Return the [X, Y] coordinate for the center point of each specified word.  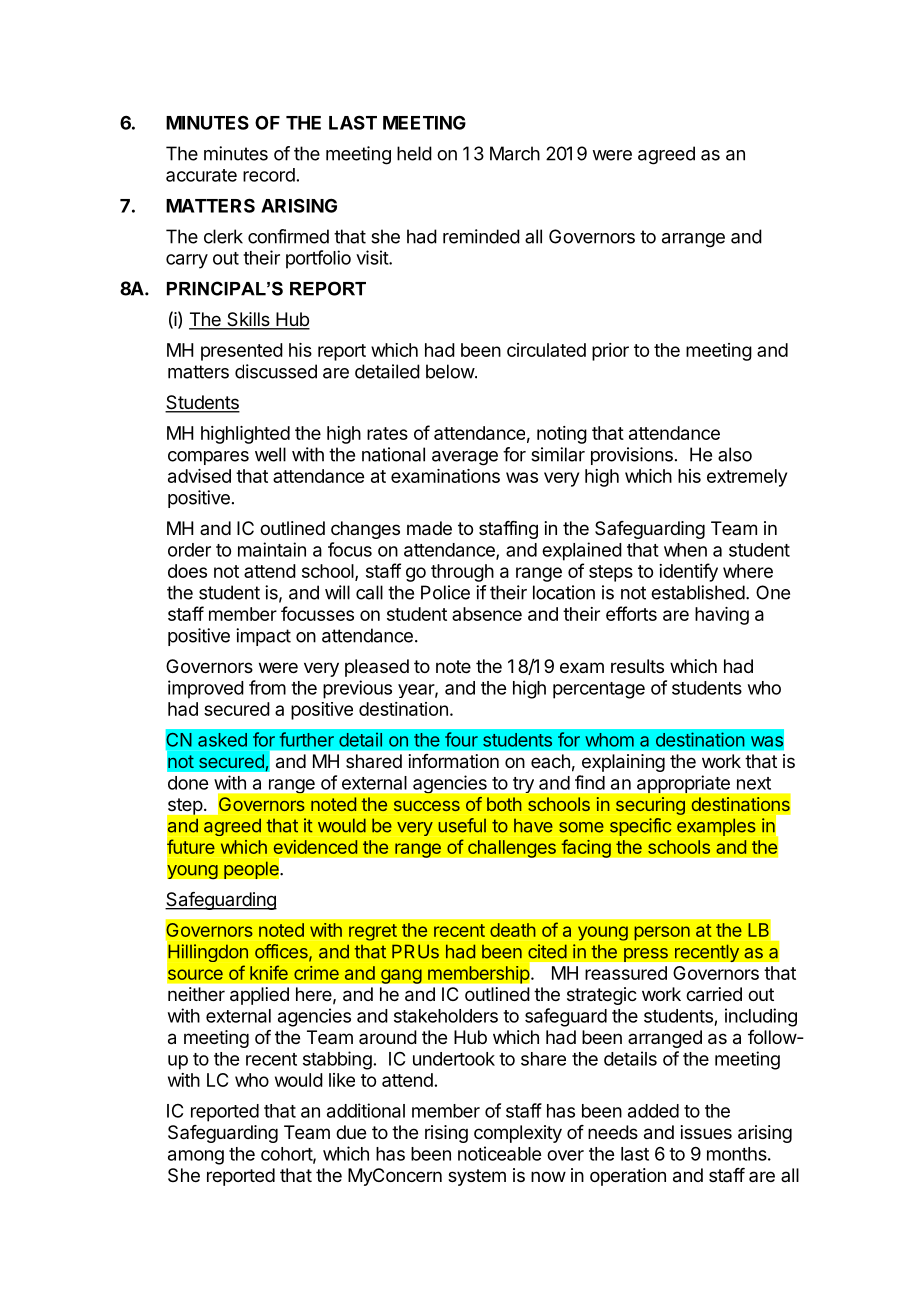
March [515, 153]
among [196, 1157]
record [269, 175]
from [267, 687]
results [637, 666]
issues [706, 1132]
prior [610, 352]
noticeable [499, 1153]
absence [487, 614]
